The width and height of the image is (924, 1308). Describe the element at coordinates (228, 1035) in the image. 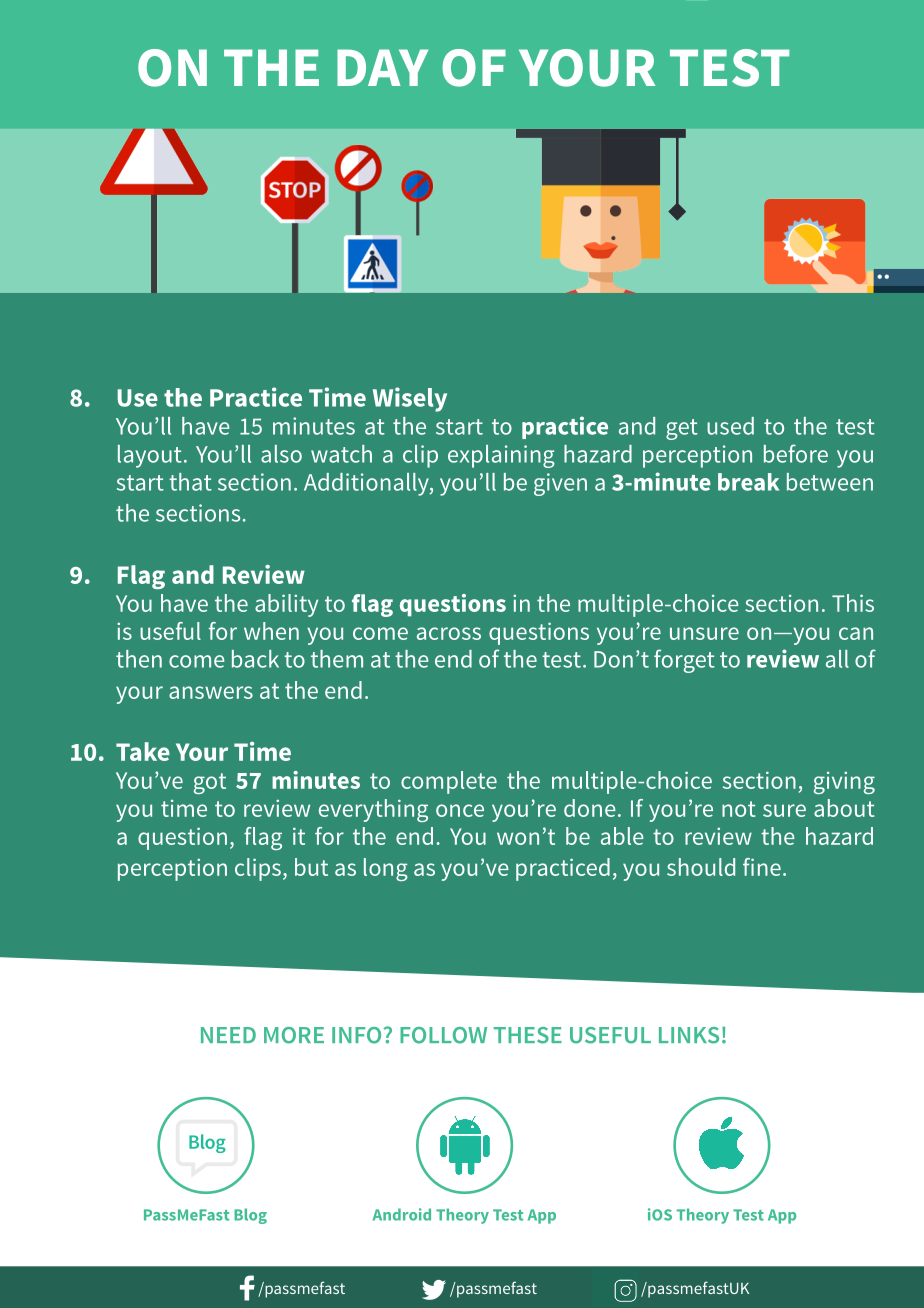

I see `NEED` at that location.
